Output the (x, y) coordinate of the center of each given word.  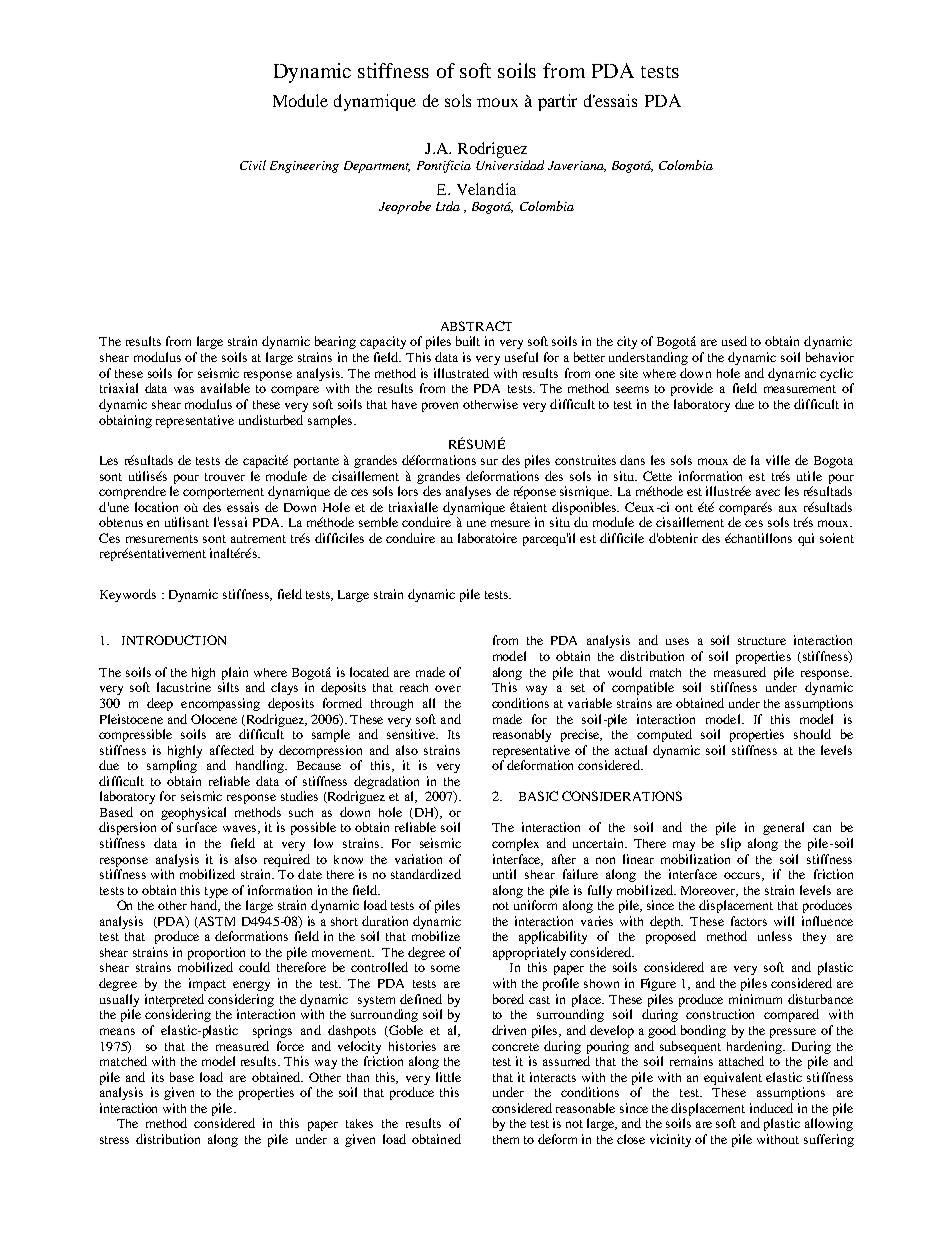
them (506, 1139)
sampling (172, 766)
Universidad (510, 165)
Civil (253, 165)
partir (557, 102)
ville (778, 460)
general (783, 828)
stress (114, 1140)
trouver (225, 477)
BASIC (538, 796)
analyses (468, 492)
